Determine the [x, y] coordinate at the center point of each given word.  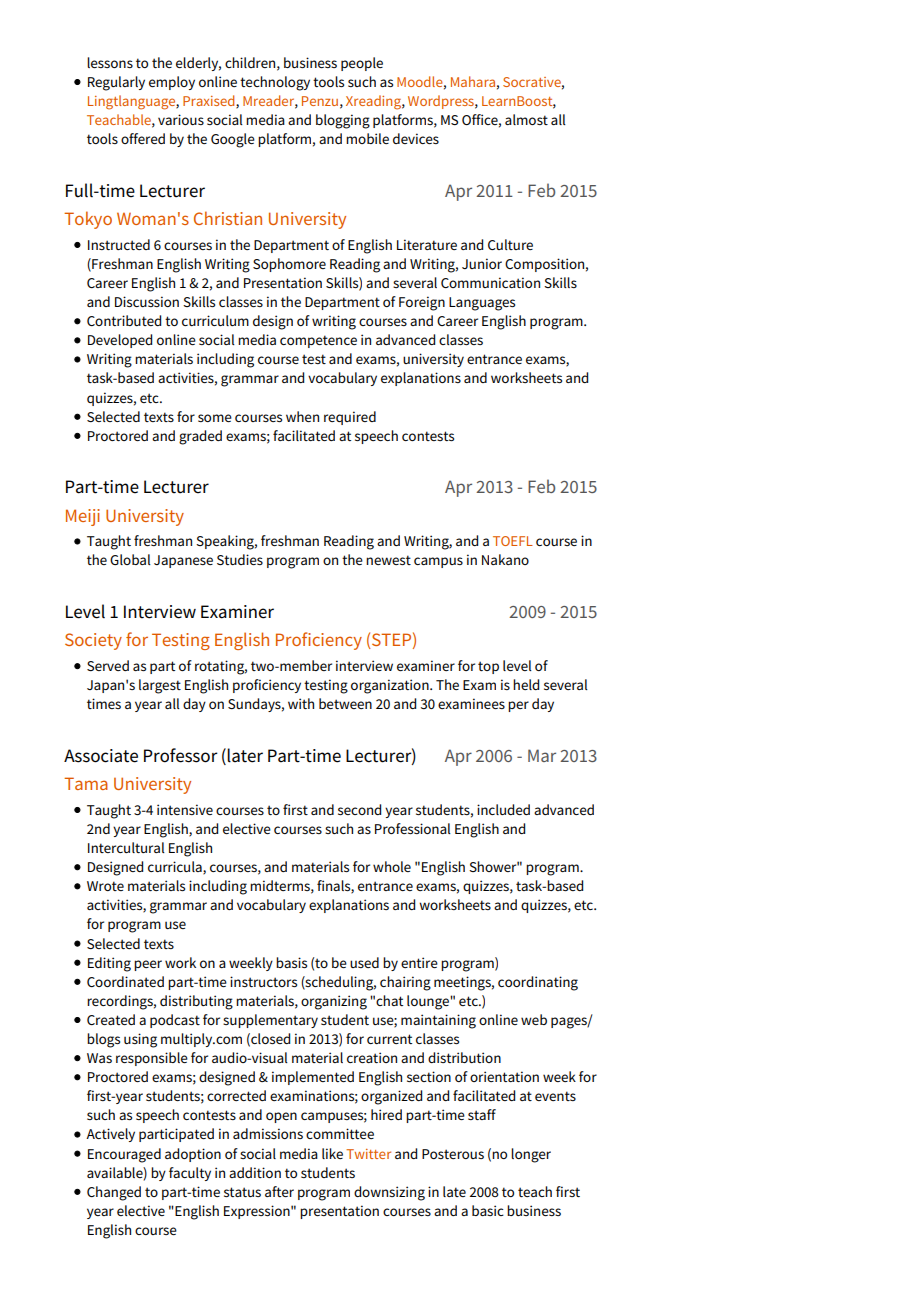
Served [108, 665]
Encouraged [124, 1155]
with [301, 703]
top [488, 667]
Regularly [116, 83]
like [332, 1153]
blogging [343, 121]
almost [526, 119]
